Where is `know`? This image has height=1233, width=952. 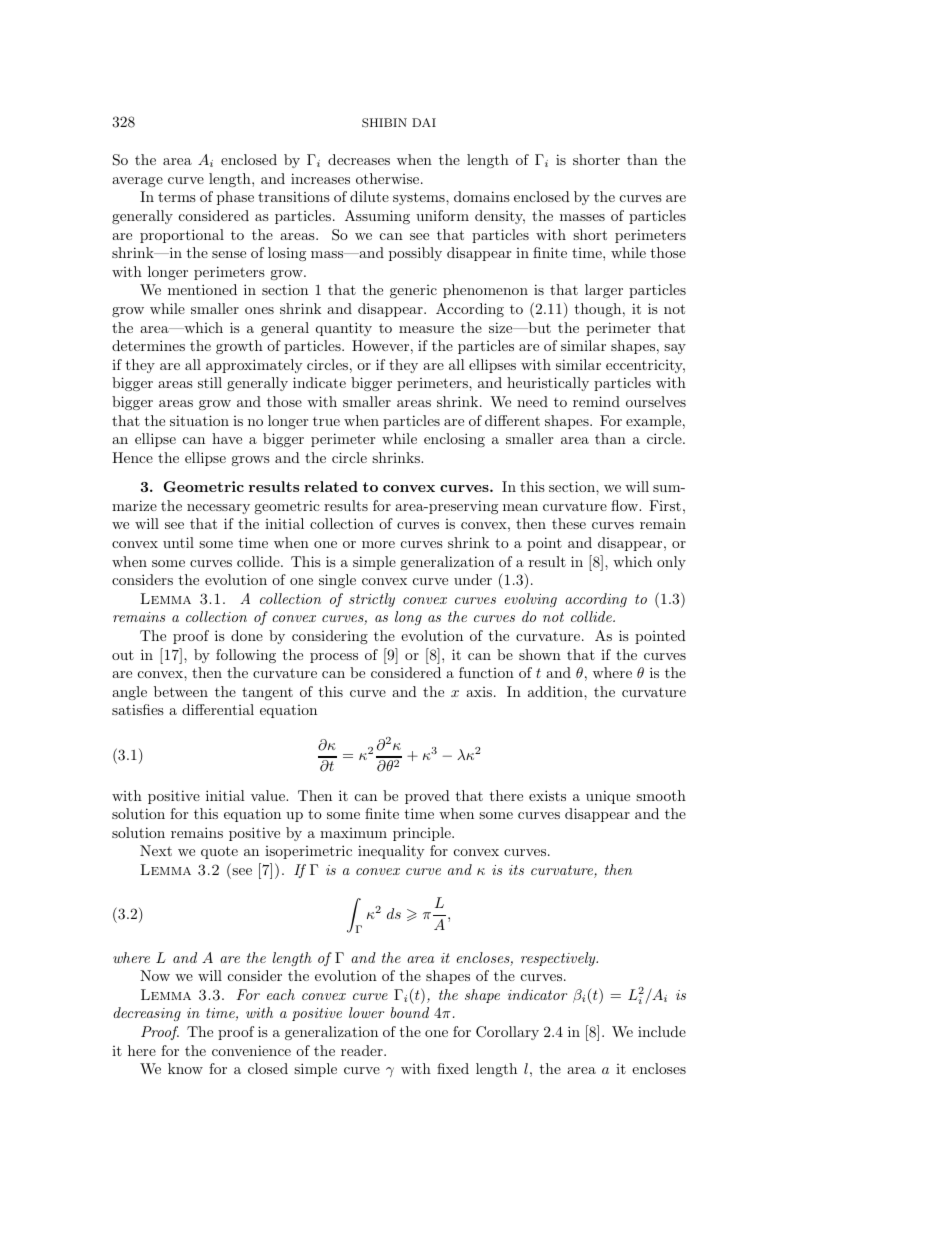
know is located at coordinates (185, 1068).
